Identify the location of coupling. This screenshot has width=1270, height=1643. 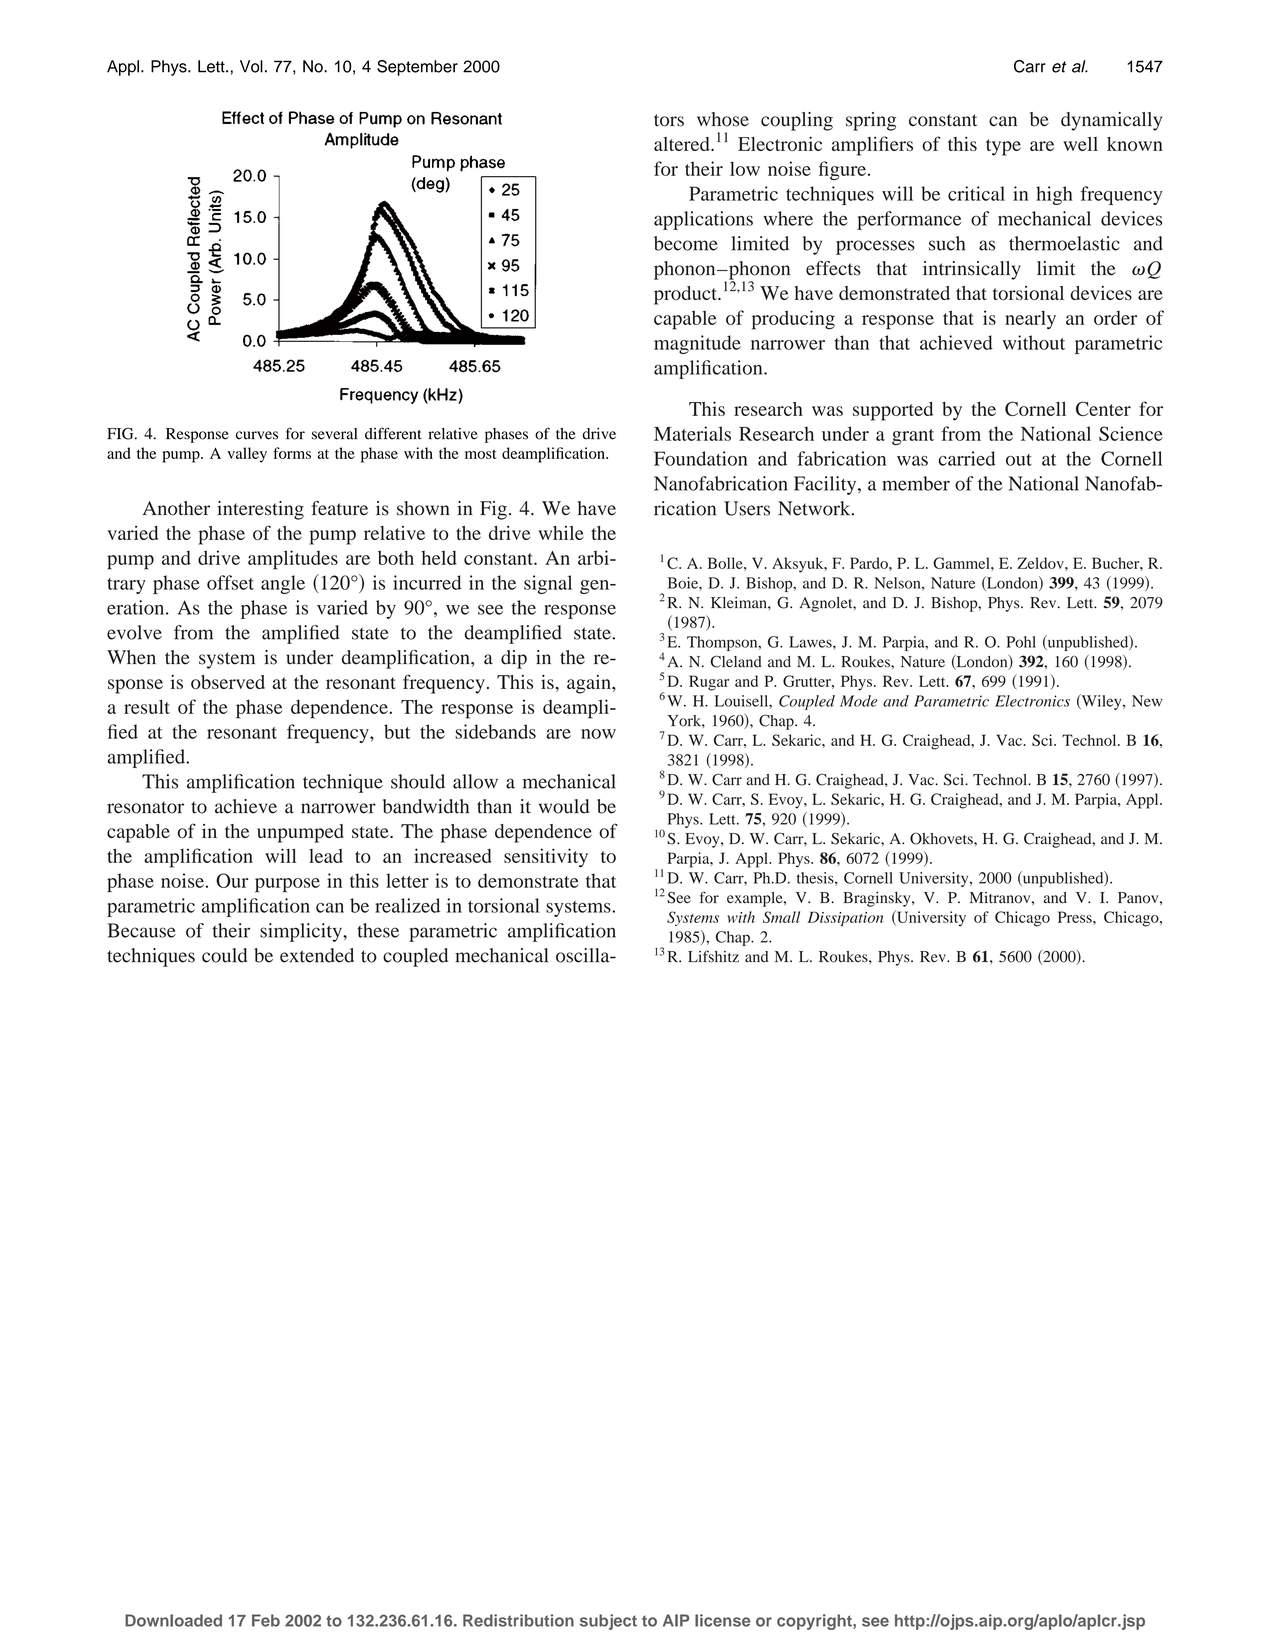
(797, 121).
